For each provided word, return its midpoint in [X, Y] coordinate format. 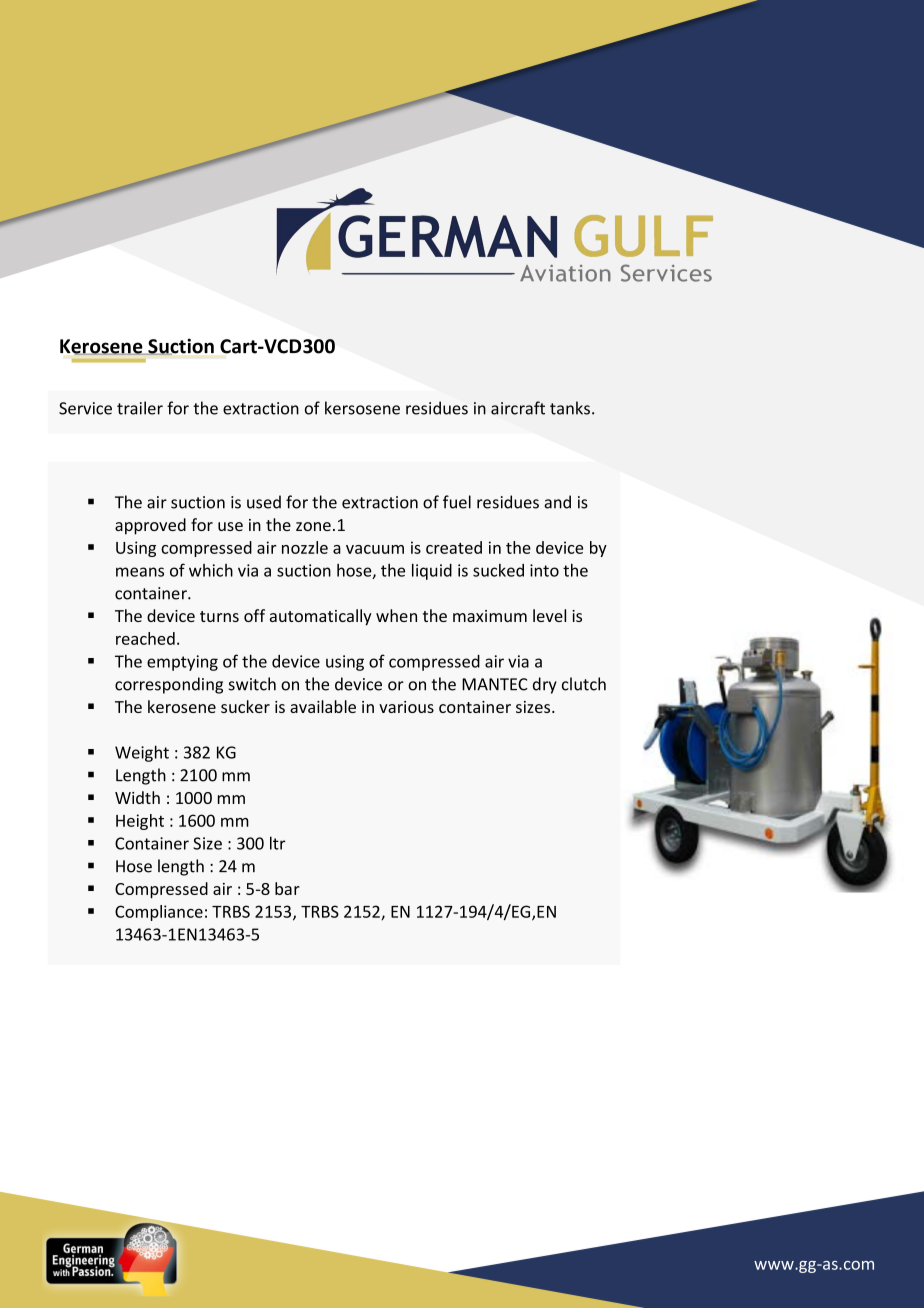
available [323, 706]
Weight [142, 753]
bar [287, 888]
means [140, 572]
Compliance [159, 913]
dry [545, 685]
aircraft [518, 408]
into [544, 570]
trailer [140, 408]
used [264, 502]
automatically [321, 617]
